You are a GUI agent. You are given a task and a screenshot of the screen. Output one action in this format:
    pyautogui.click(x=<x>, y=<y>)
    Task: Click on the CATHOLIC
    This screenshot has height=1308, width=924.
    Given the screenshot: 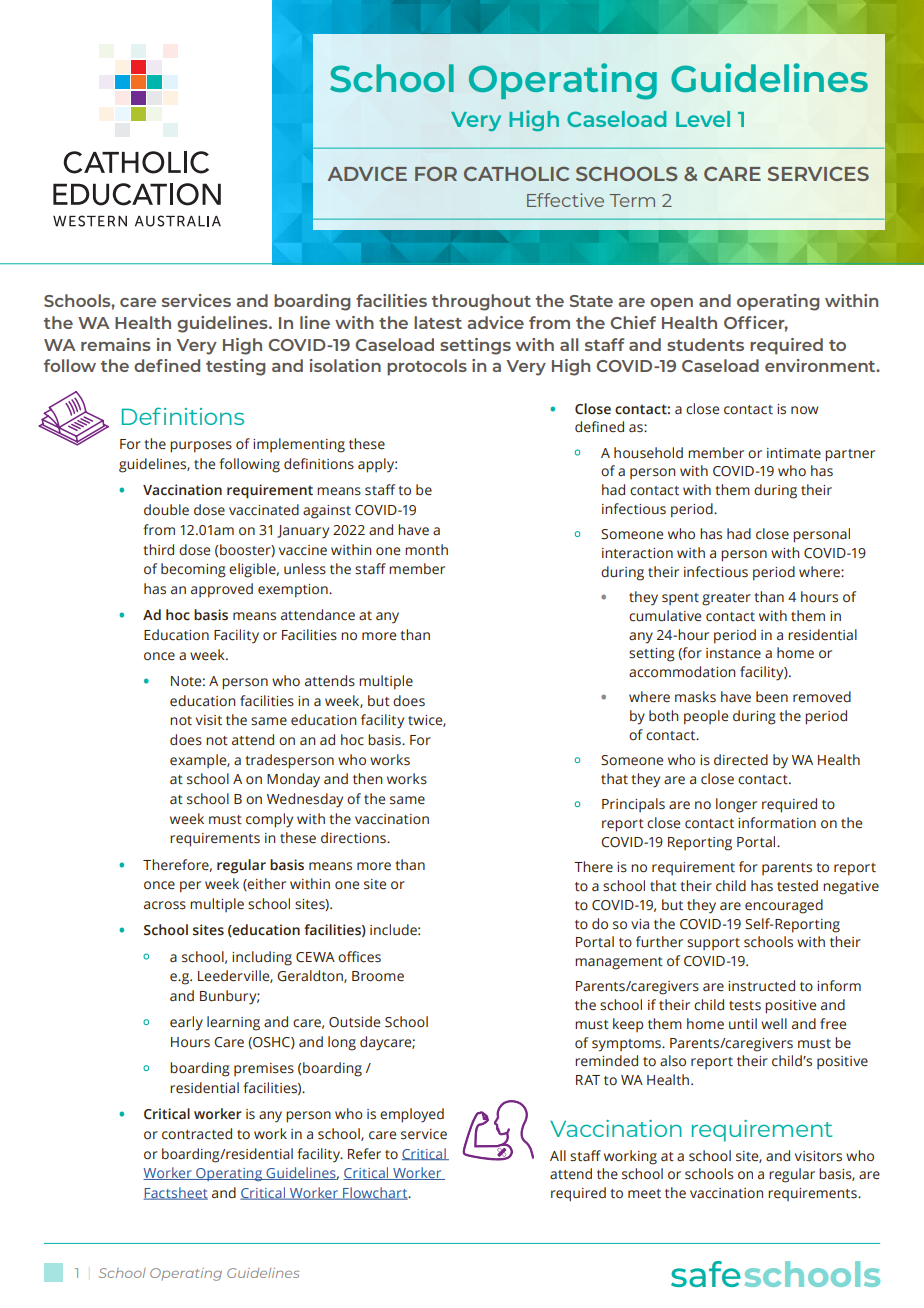 What is the action you would take?
    pyautogui.click(x=516, y=173)
